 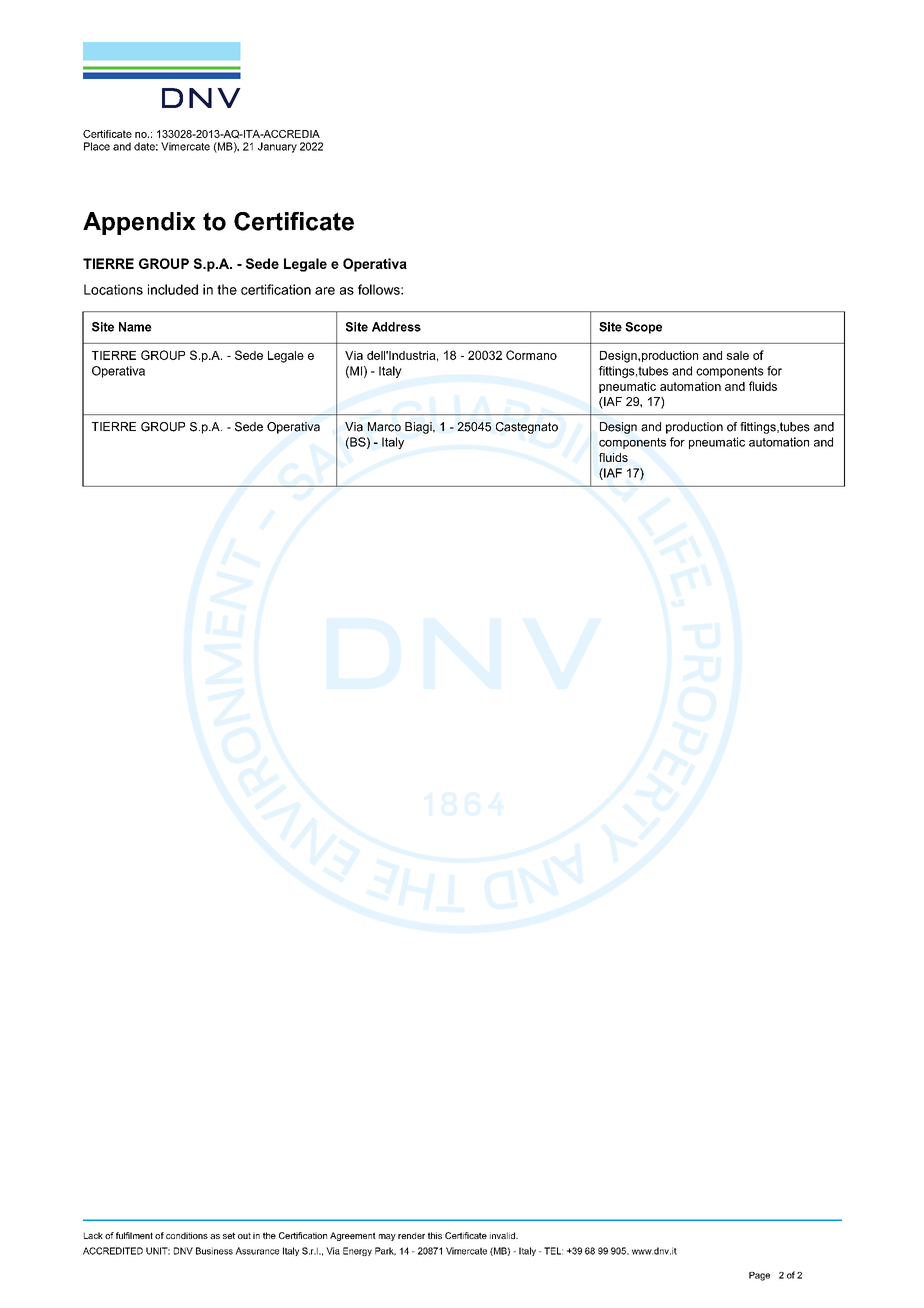 What do you see at coordinates (738, 355) in the image?
I see `sale` at bounding box center [738, 355].
